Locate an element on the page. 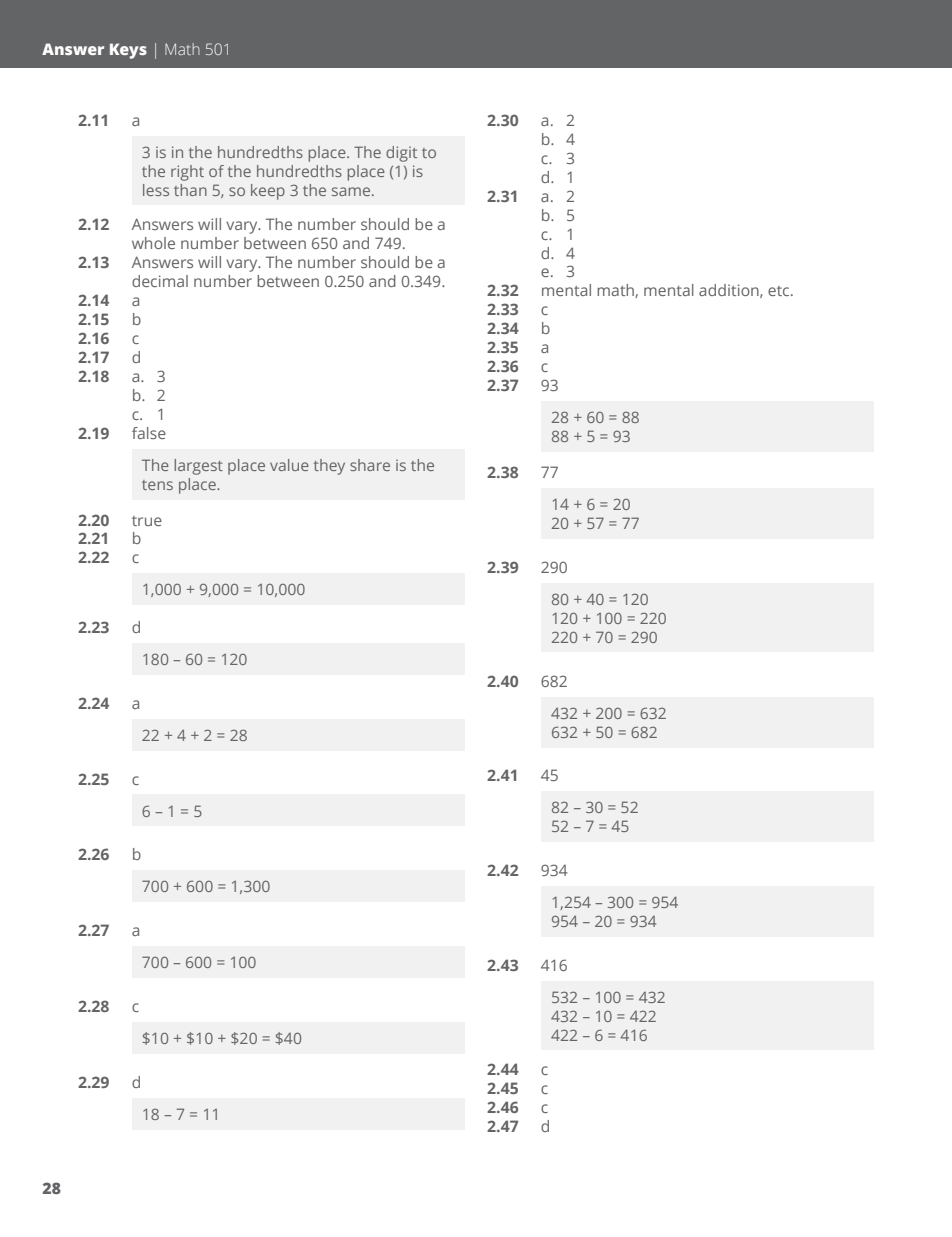 This document has height=1237, width=952. they is located at coordinates (329, 467).
